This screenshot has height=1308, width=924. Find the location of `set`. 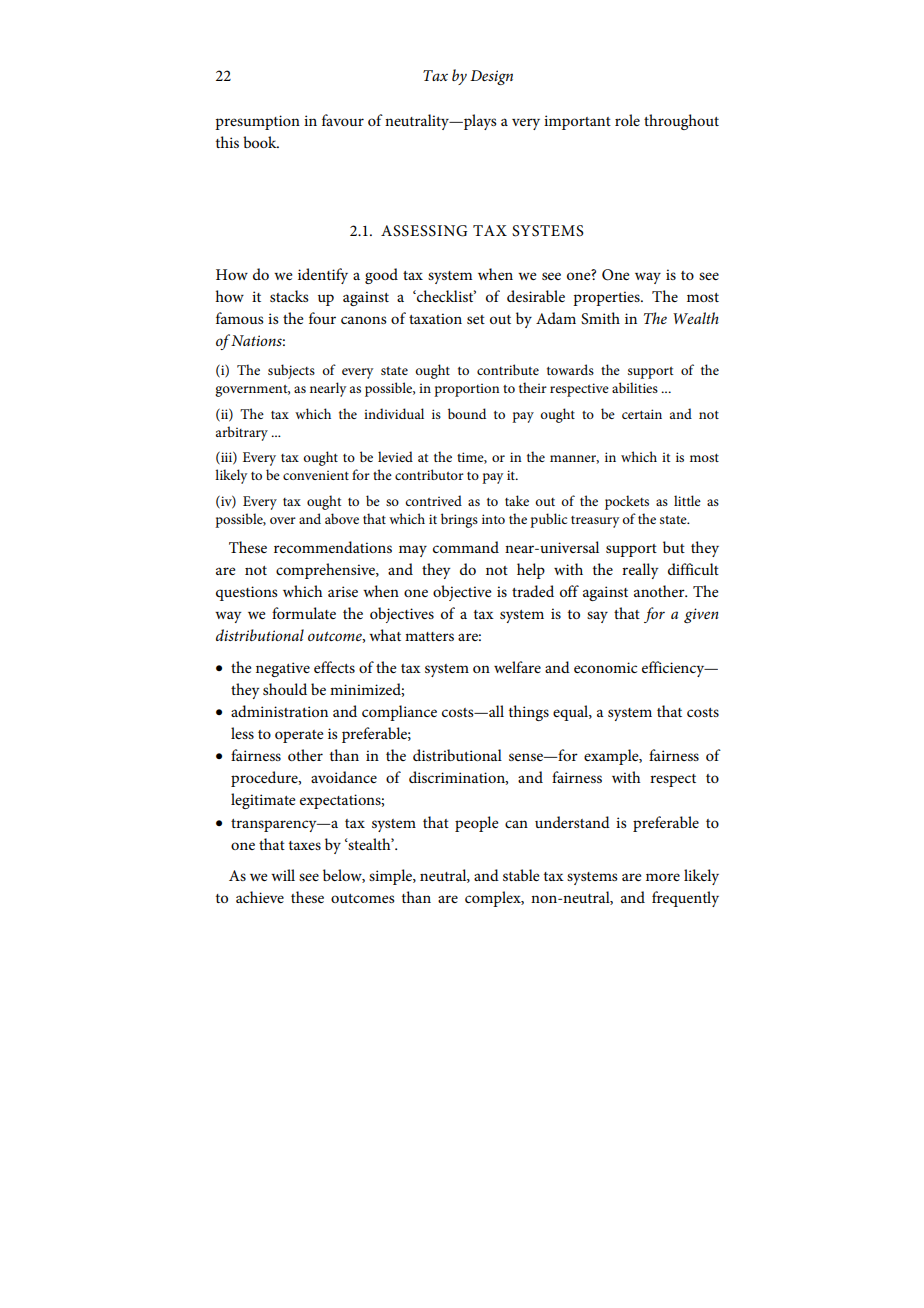

set is located at coordinates (476, 319).
